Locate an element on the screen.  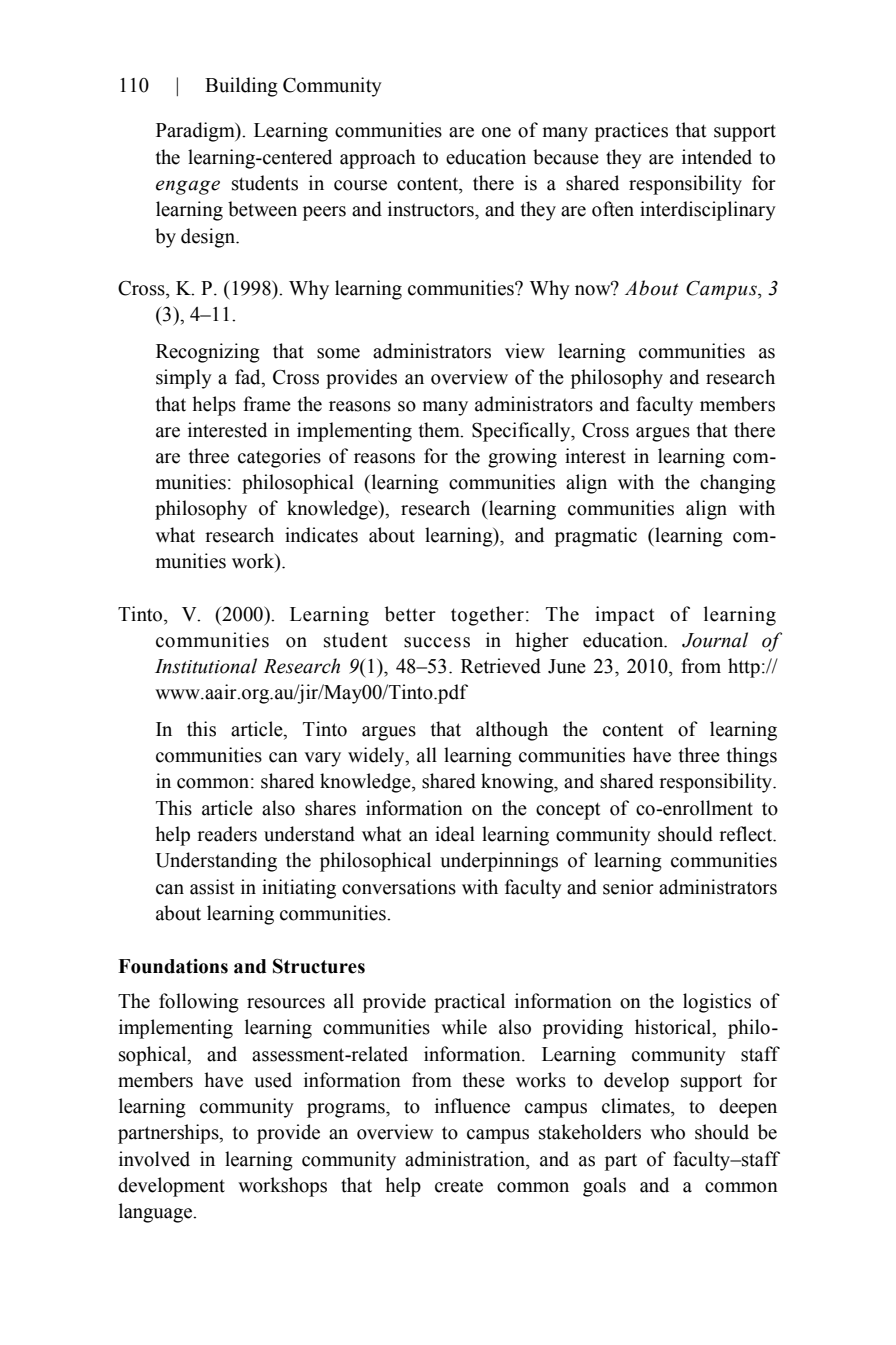
growing is located at coordinates (522, 458).
